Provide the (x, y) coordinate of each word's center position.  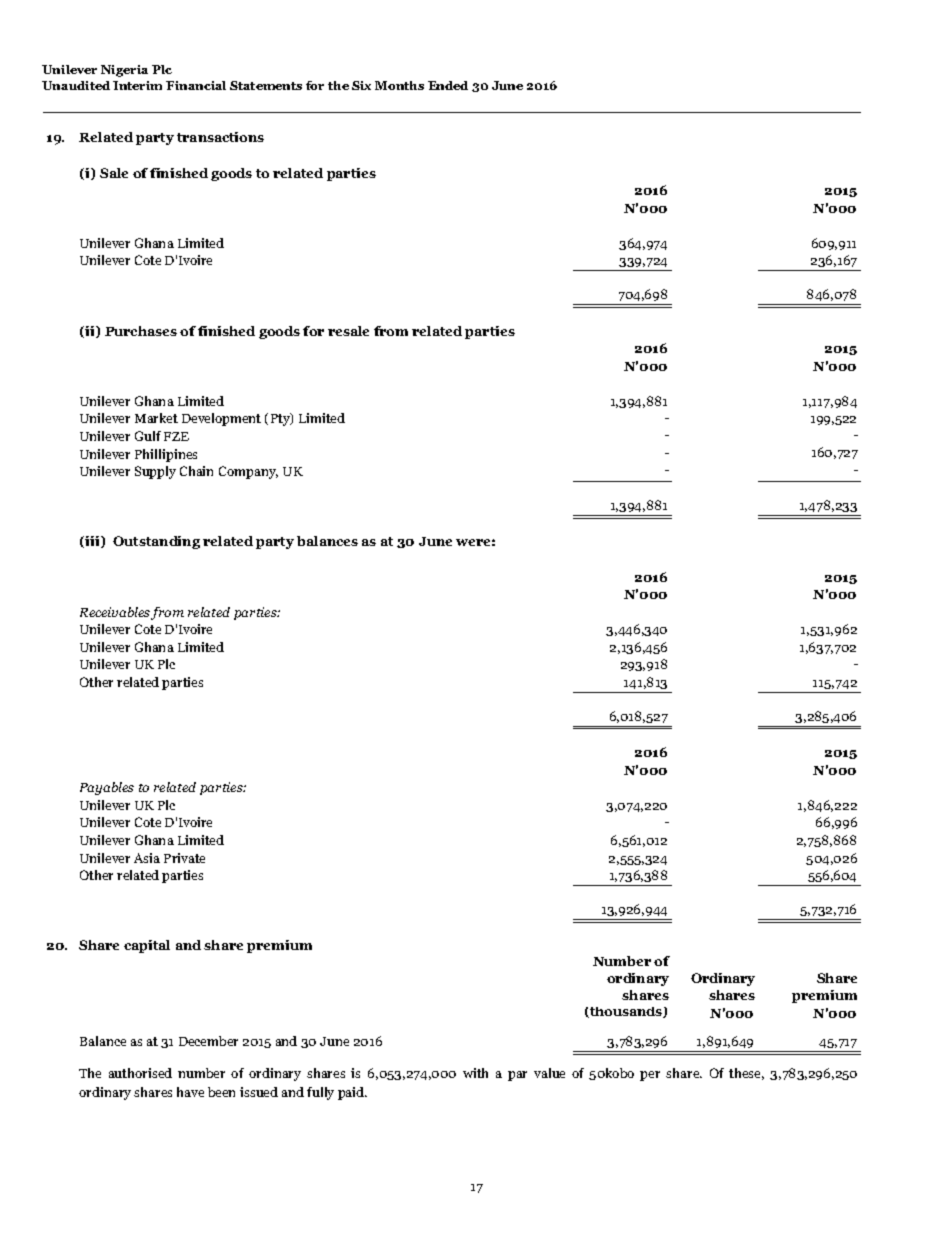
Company (248, 472)
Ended (448, 85)
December (208, 1041)
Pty (281, 419)
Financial (196, 85)
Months (399, 85)
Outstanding (156, 542)
